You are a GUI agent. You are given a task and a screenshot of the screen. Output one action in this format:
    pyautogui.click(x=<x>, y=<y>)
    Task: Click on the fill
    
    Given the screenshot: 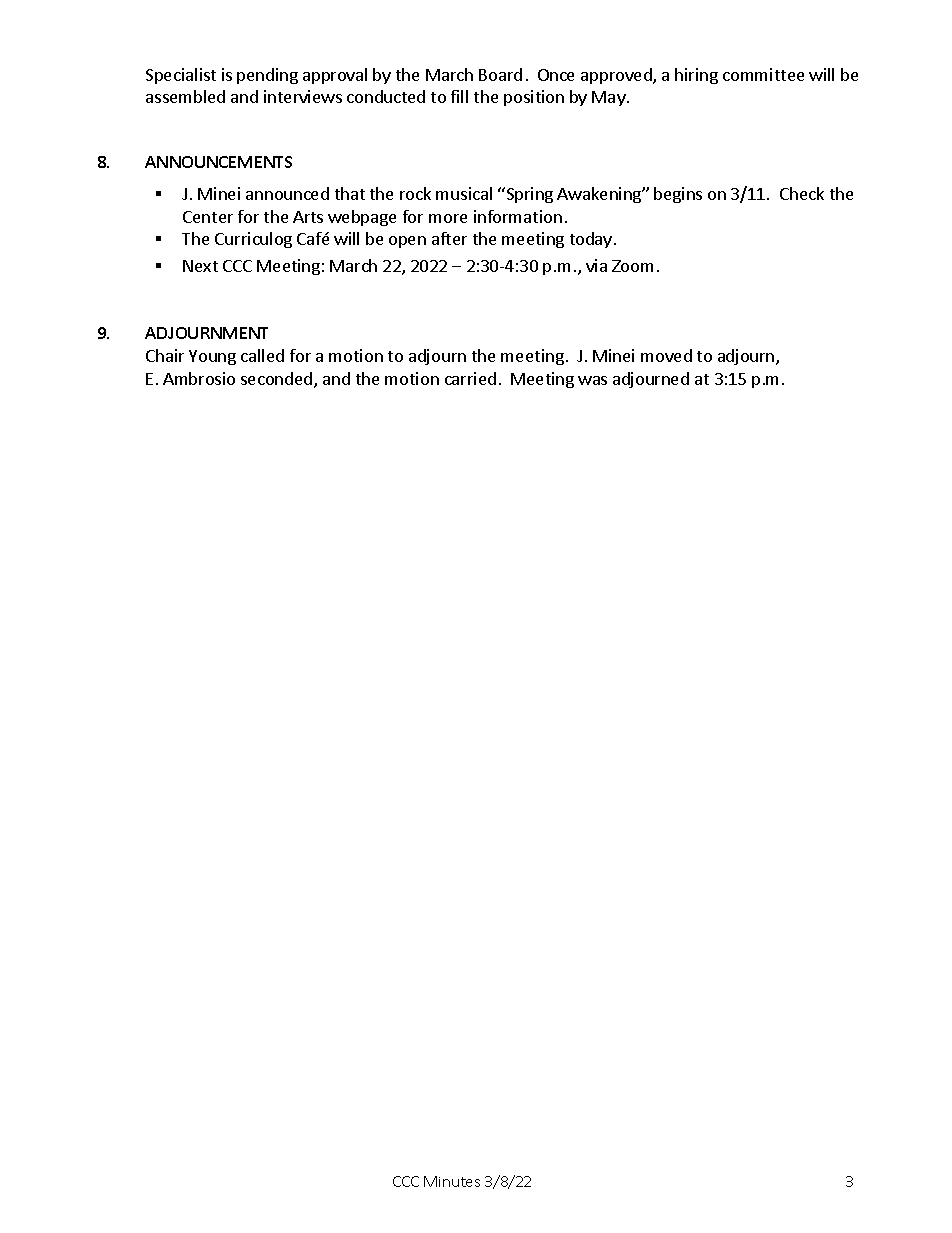 What is the action you would take?
    pyautogui.click(x=459, y=96)
